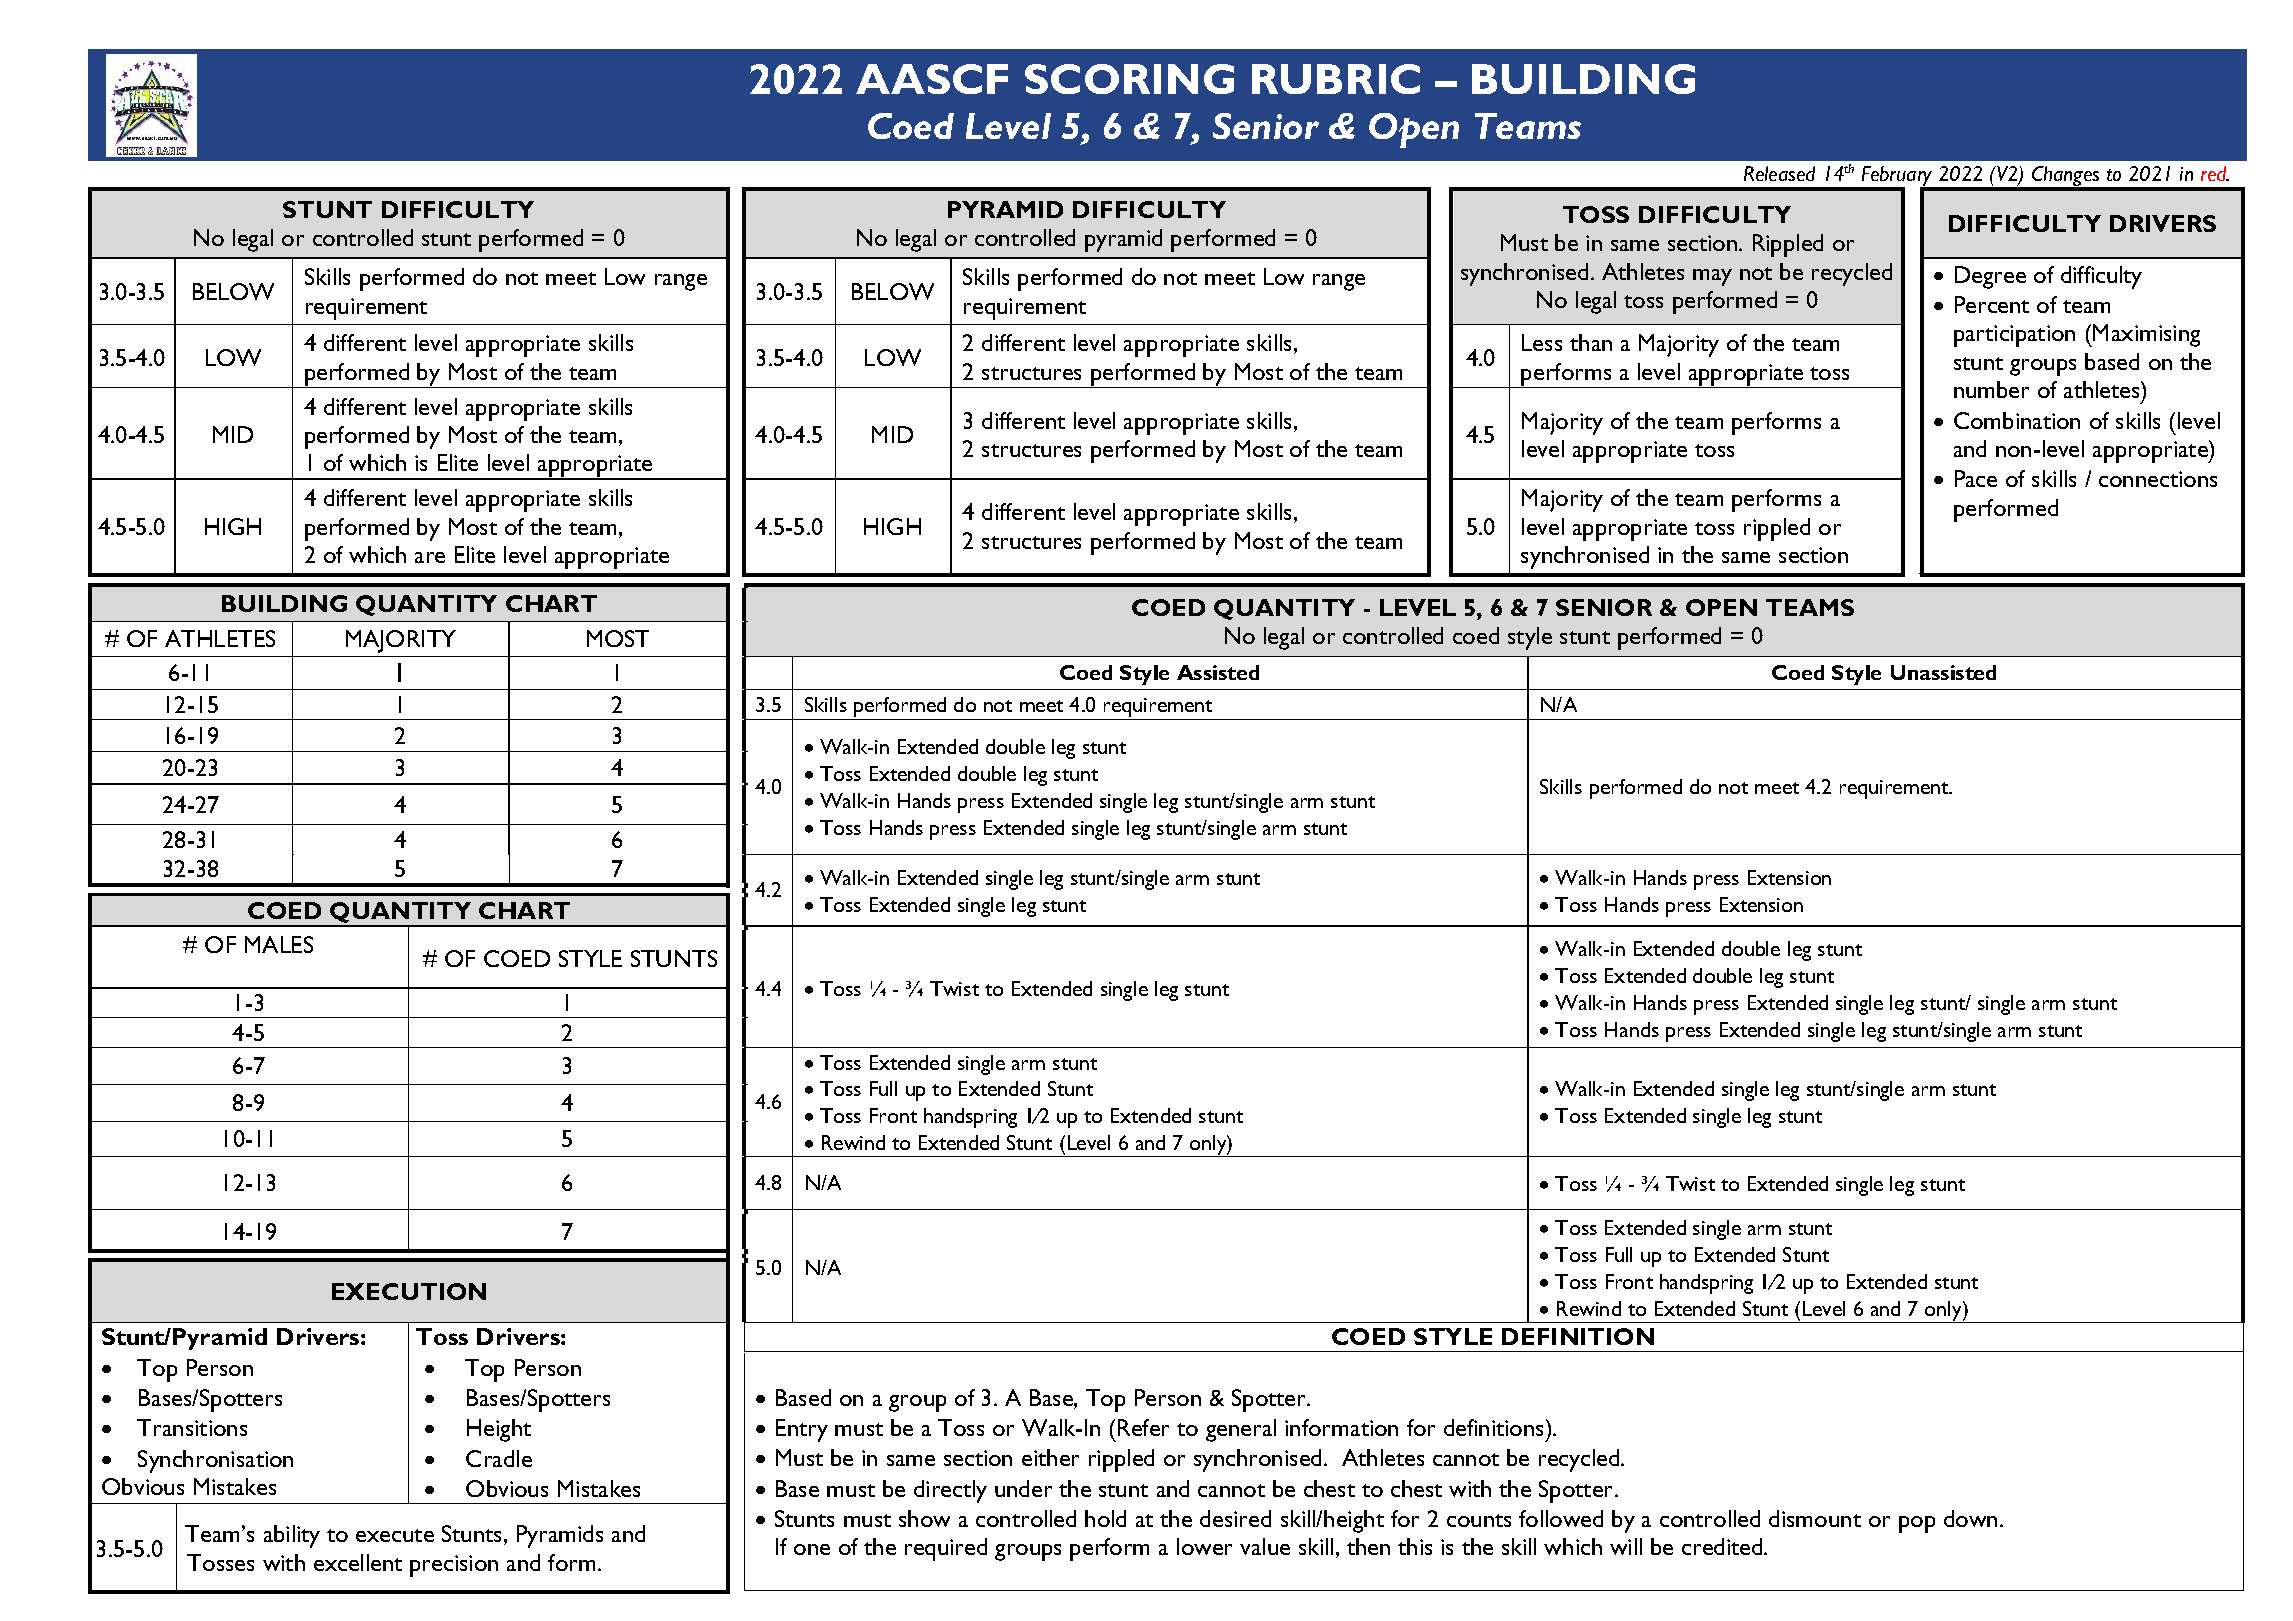  I want to click on MALES, so click(279, 944).
